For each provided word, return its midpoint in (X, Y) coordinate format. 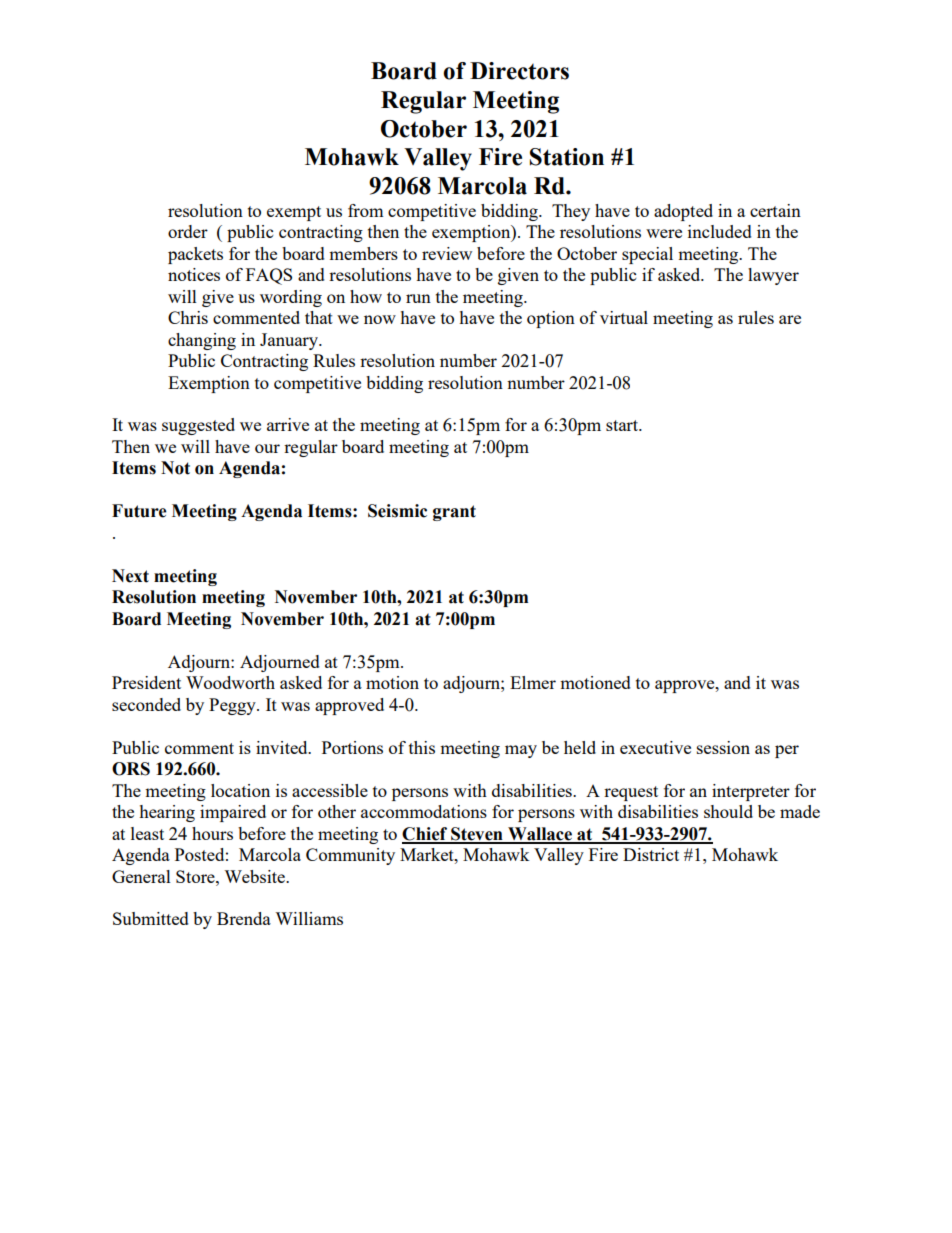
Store (196, 876)
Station (567, 157)
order (188, 231)
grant (454, 513)
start (623, 425)
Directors (519, 71)
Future (139, 511)
